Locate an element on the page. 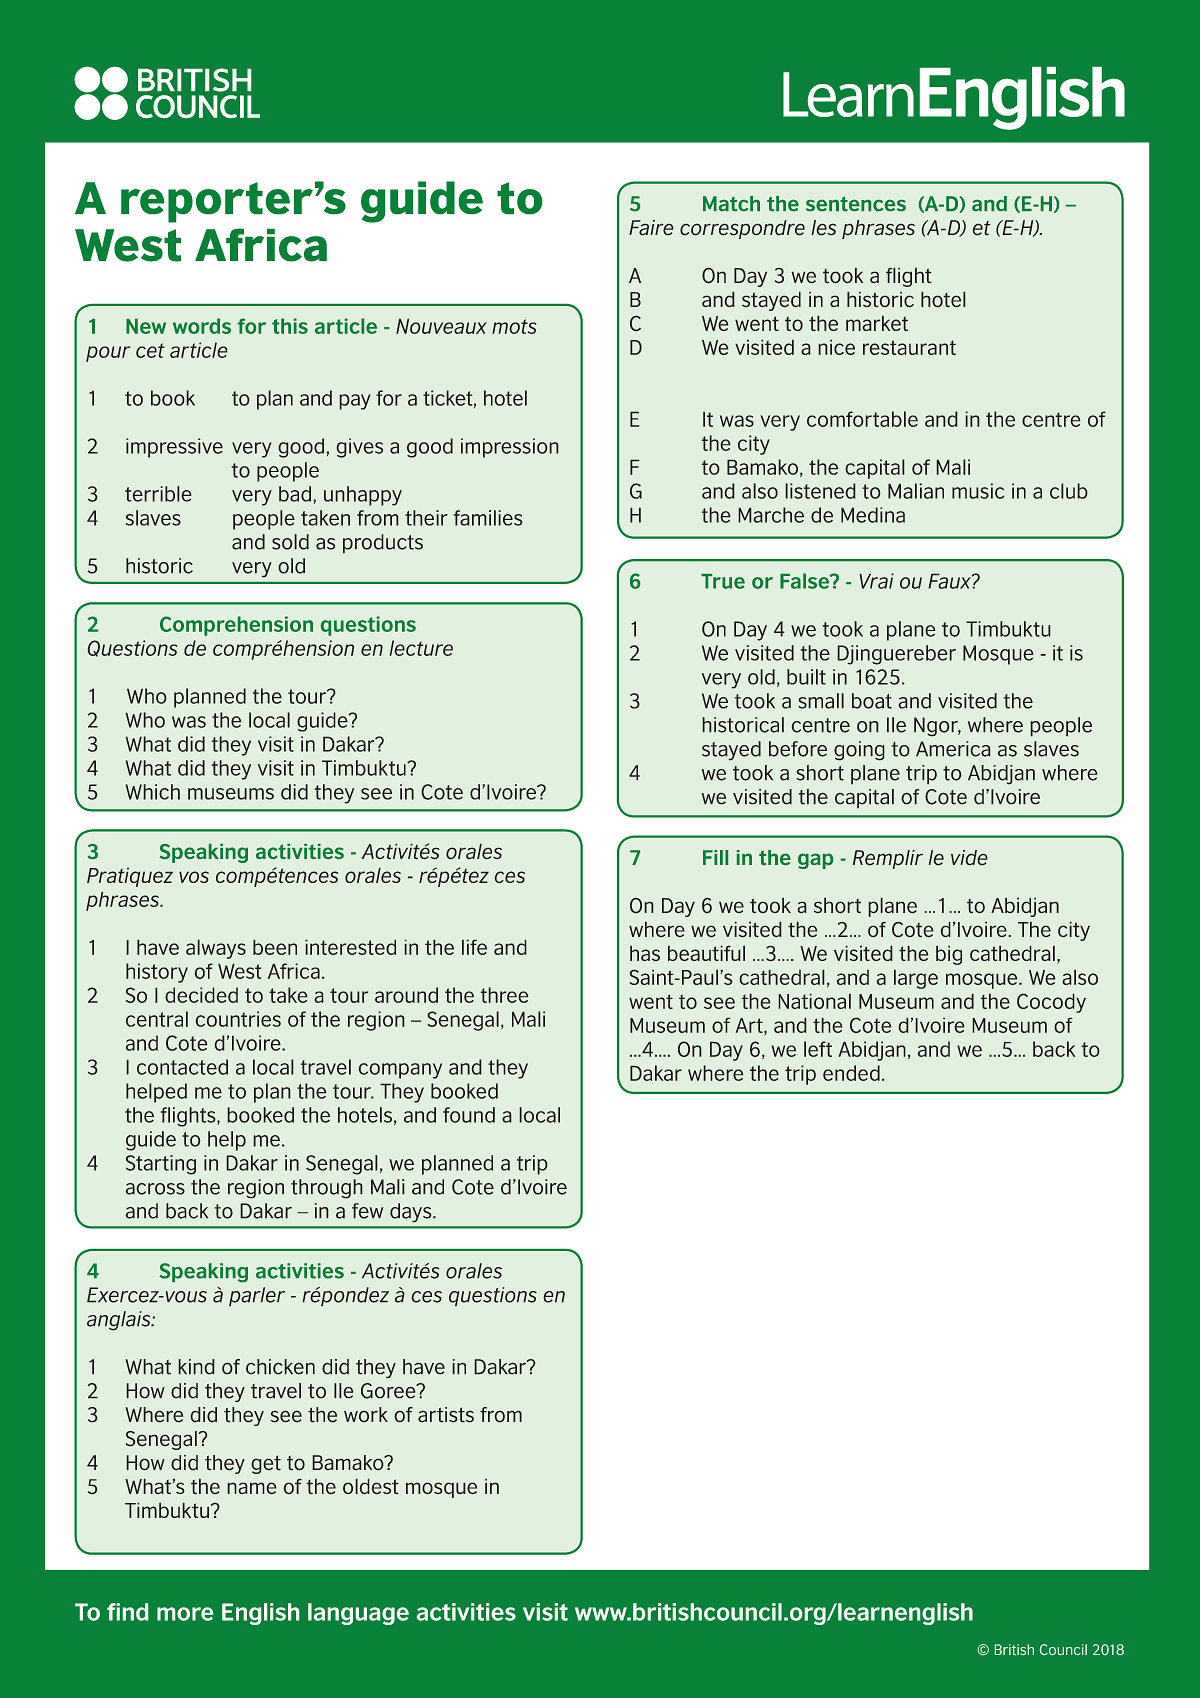  lecture is located at coordinates (421, 648).
